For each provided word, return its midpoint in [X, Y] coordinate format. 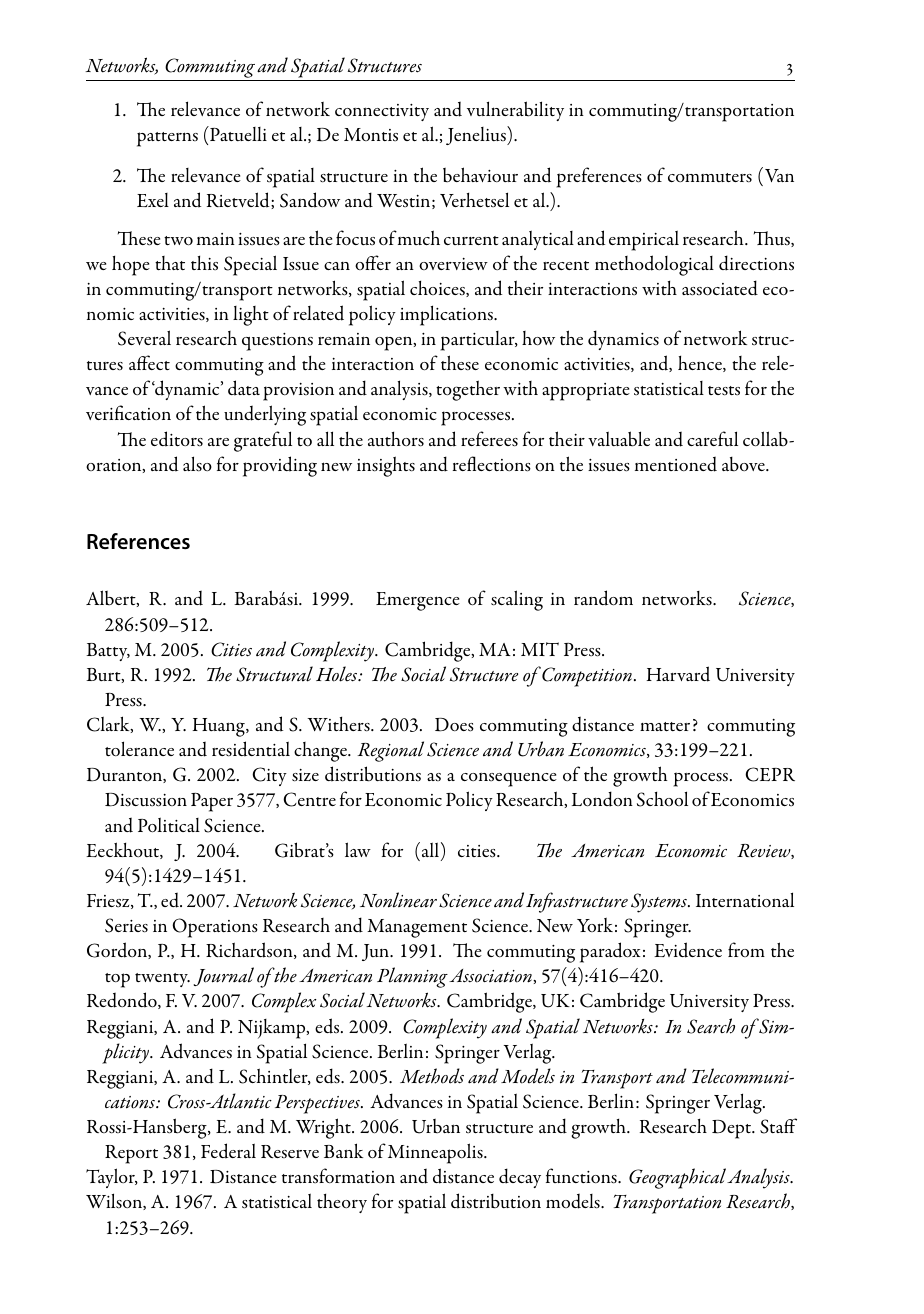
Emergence [418, 601]
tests [724, 391]
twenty [162, 980]
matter [665, 726]
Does [454, 725]
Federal [228, 1151]
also [197, 464]
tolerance [139, 748]
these [460, 363]
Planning [412, 977]
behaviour [480, 174]
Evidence [688, 950]
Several [144, 338]
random [603, 598]
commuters [710, 178]
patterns [167, 139]
